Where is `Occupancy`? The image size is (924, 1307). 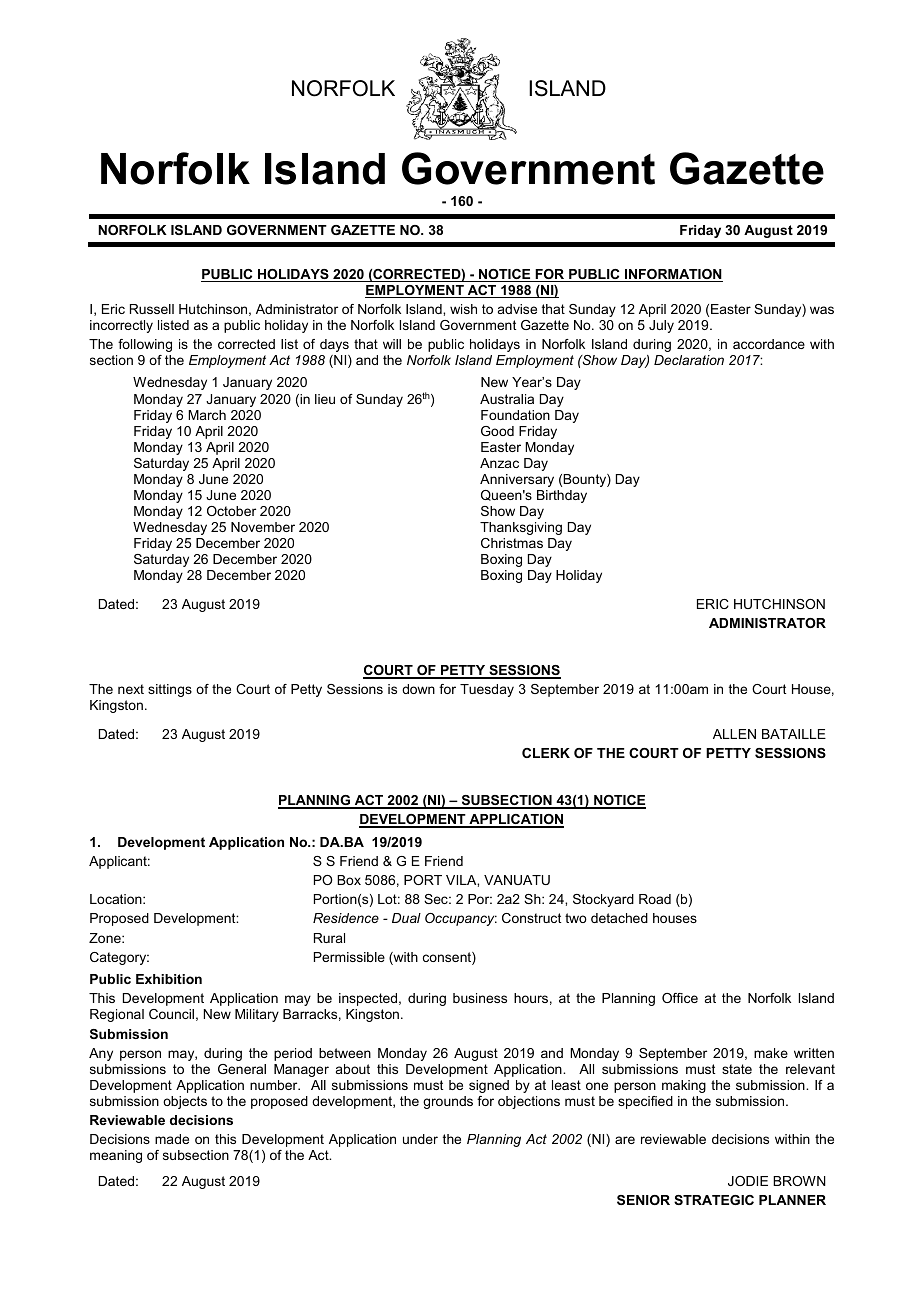 Occupancy is located at coordinates (461, 919).
